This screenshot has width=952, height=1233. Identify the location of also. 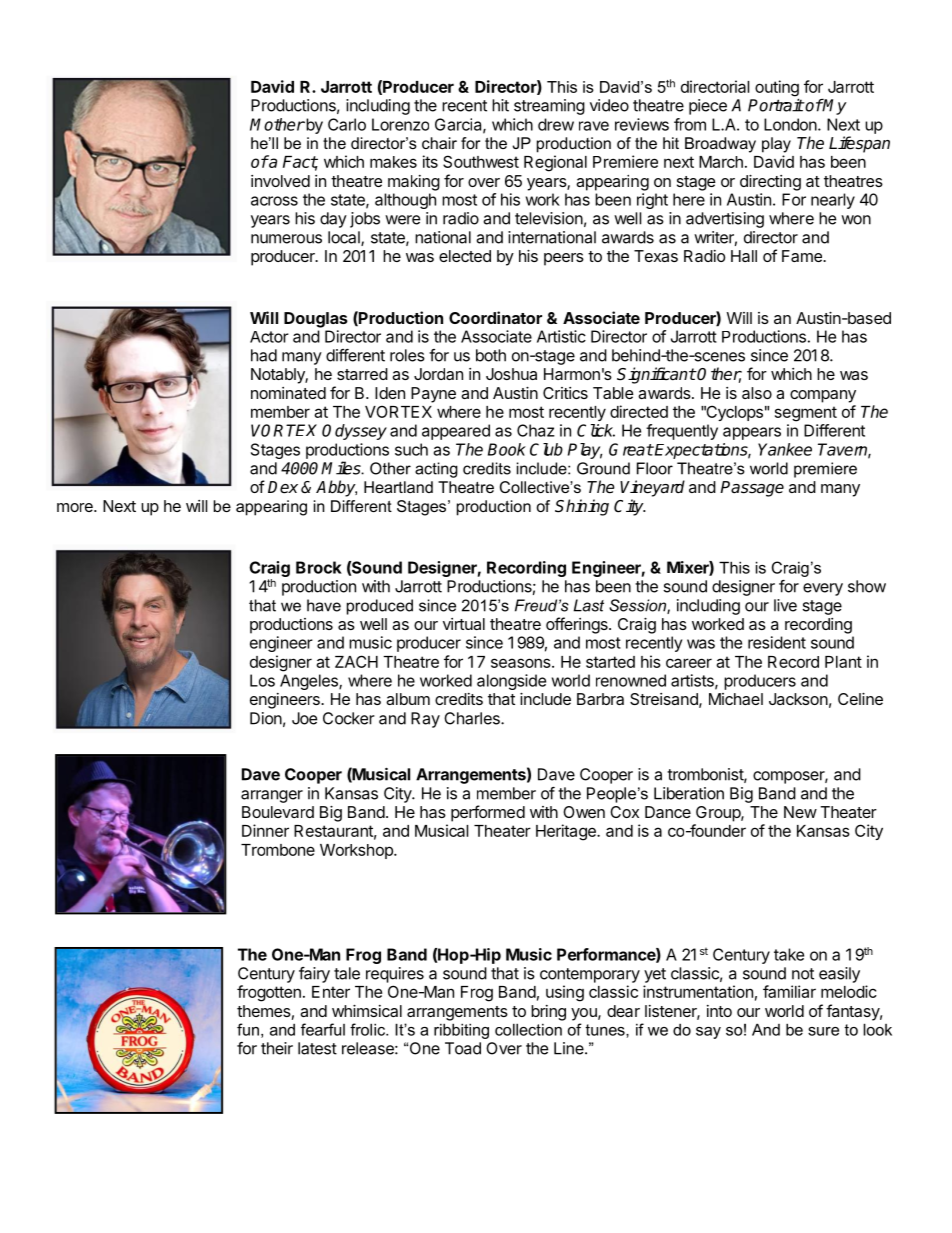
(757, 393).
